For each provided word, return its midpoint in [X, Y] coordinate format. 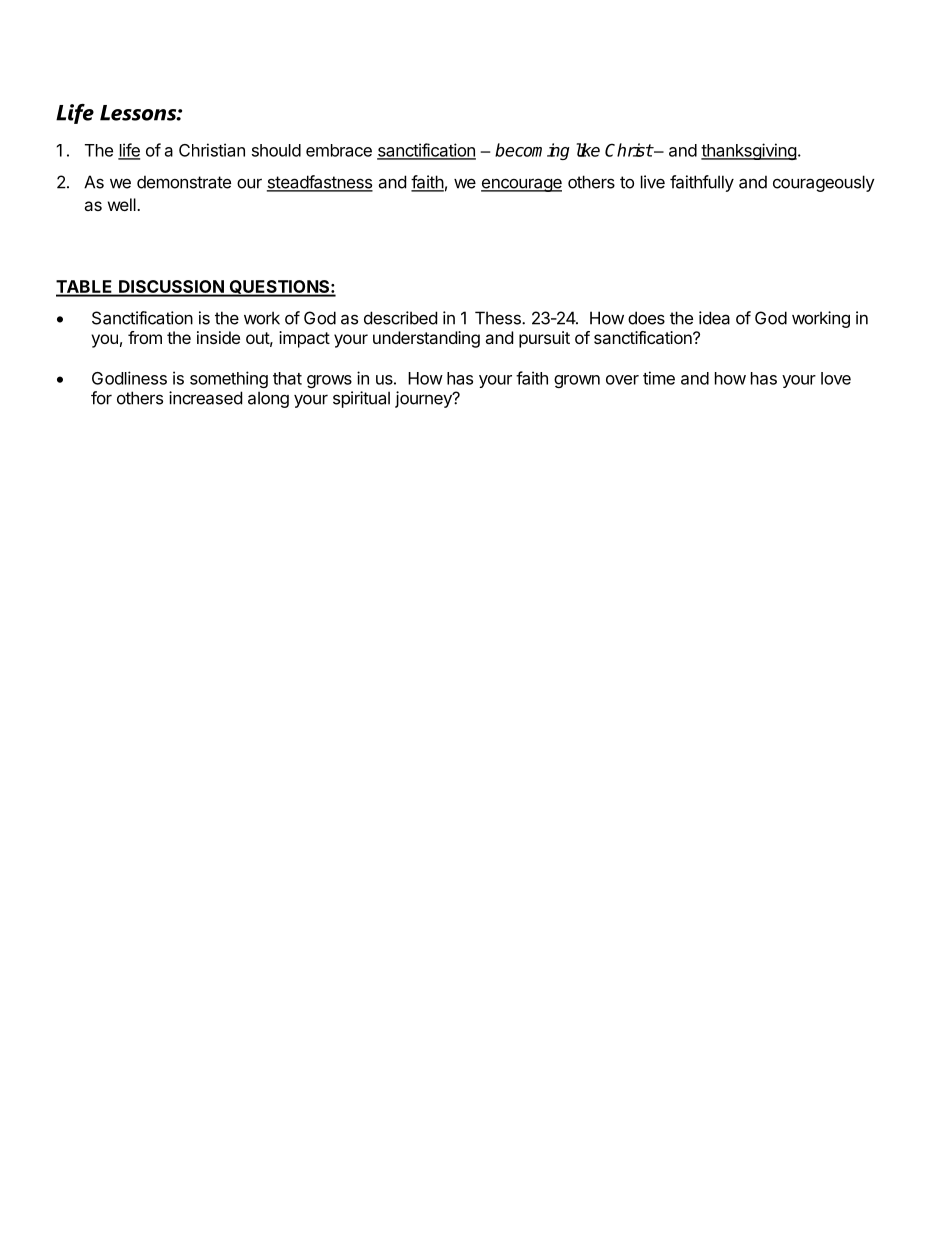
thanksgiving [749, 151]
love [836, 378]
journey [424, 399]
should [276, 150]
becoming [532, 151]
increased [205, 398]
